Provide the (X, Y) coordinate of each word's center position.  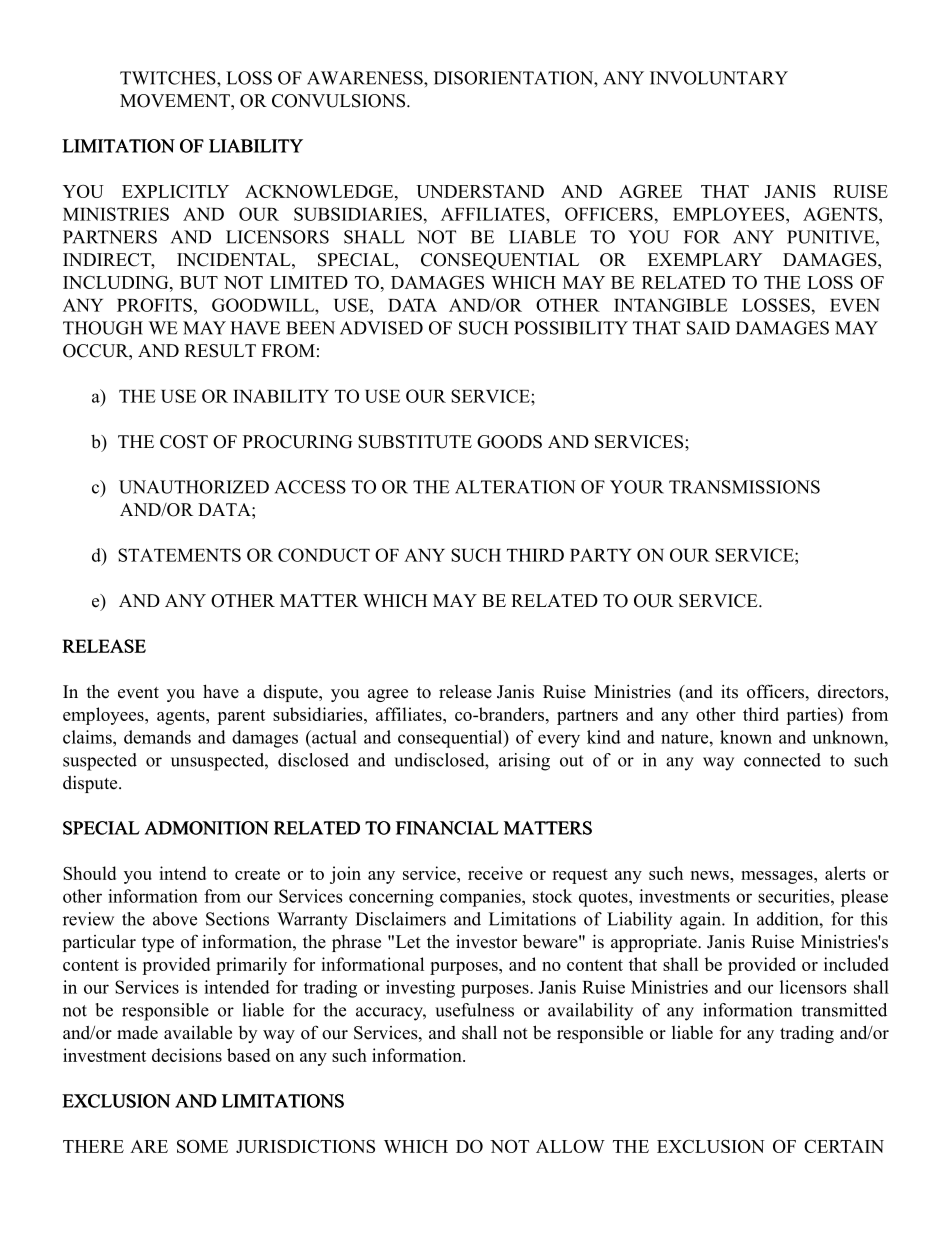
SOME (202, 1146)
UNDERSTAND (480, 191)
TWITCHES (169, 78)
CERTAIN (844, 1146)
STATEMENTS (179, 555)
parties (812, 716)
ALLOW (570, 1146)
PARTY (600, 555)
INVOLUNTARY (719, 78)
